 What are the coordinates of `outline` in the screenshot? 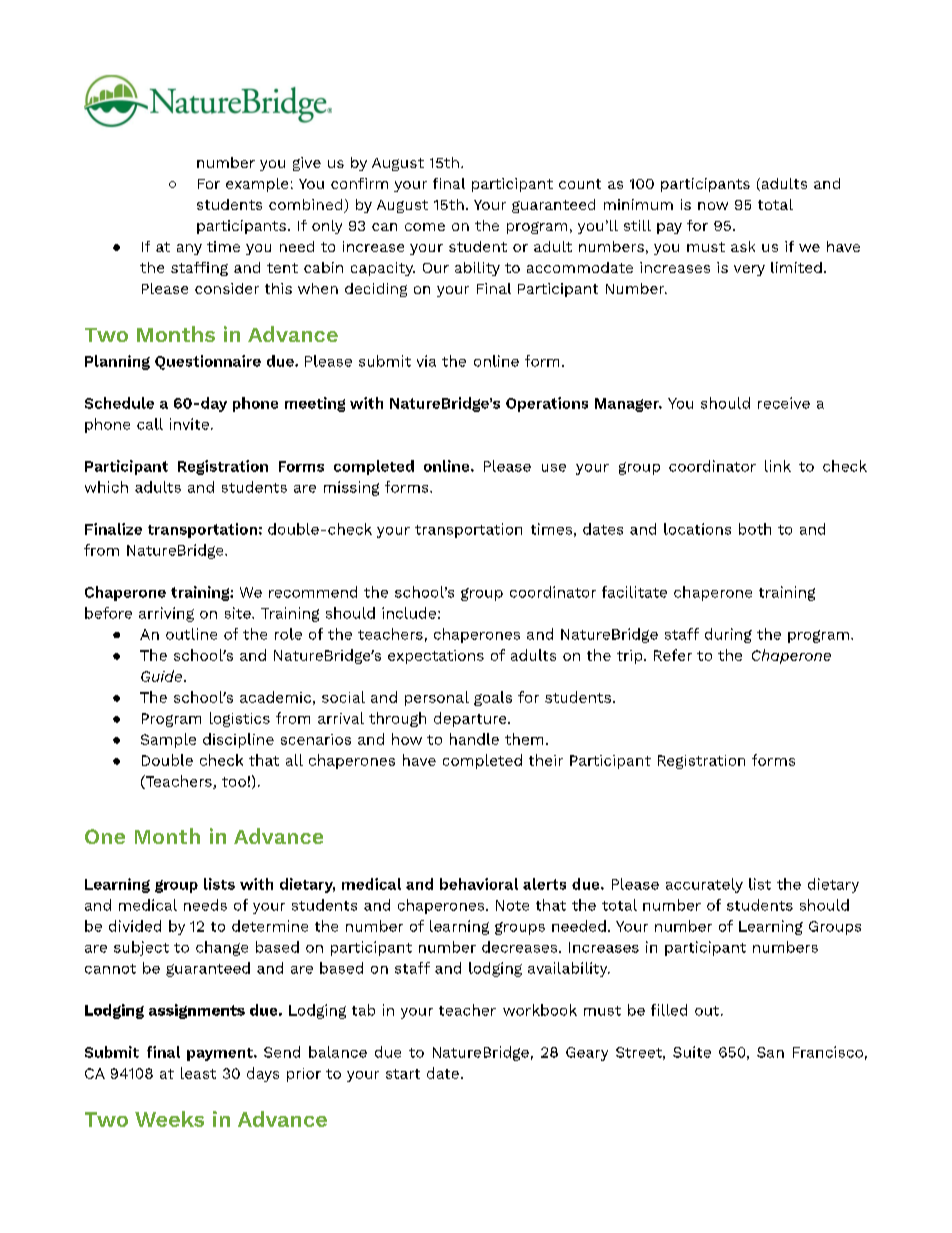 It's located at (191, 634).
